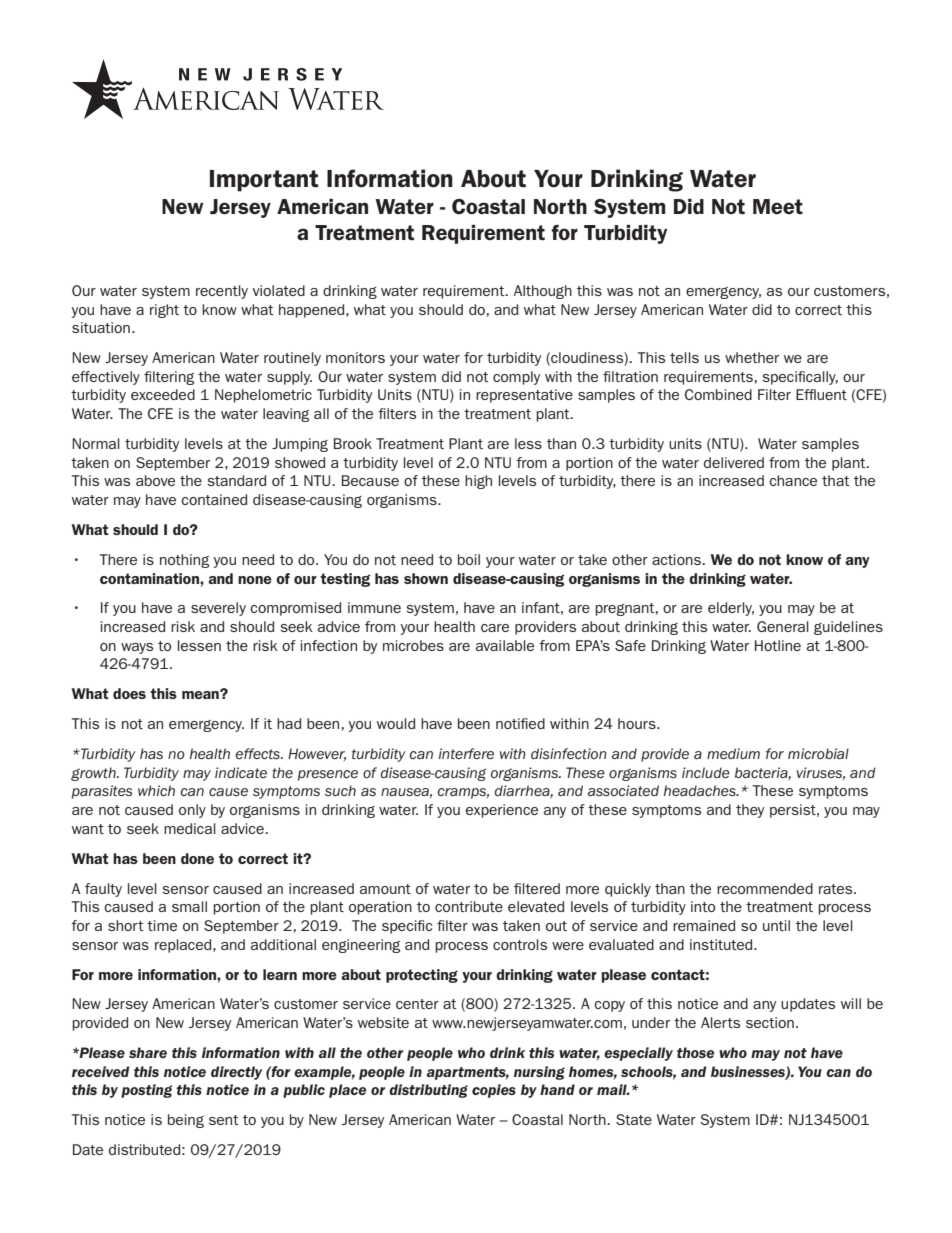  Describe the element at coordinates (214, 499) in the screenshot. I see `contained` at that location.
